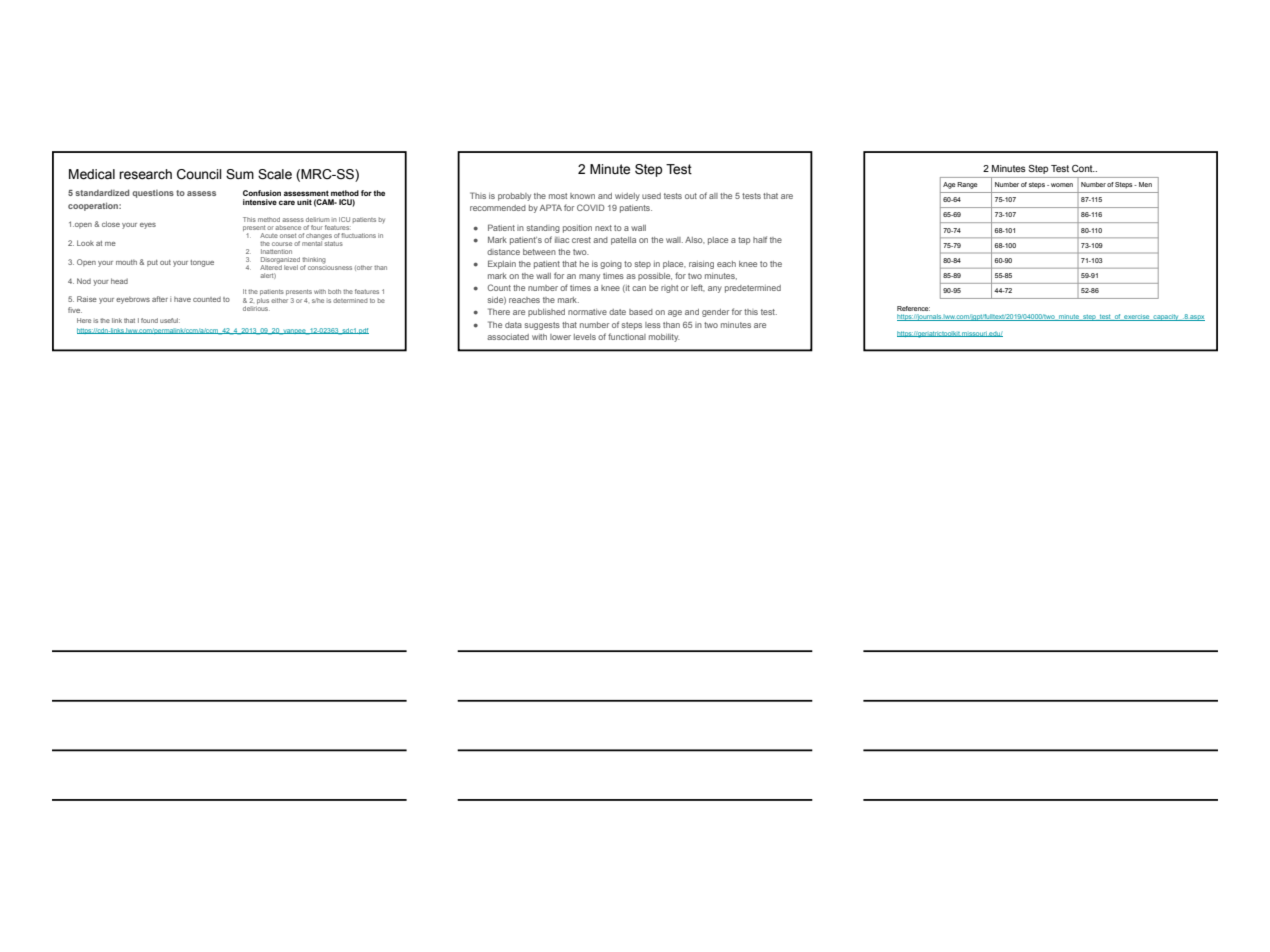  I want to click on lower, so click(560, 337).
